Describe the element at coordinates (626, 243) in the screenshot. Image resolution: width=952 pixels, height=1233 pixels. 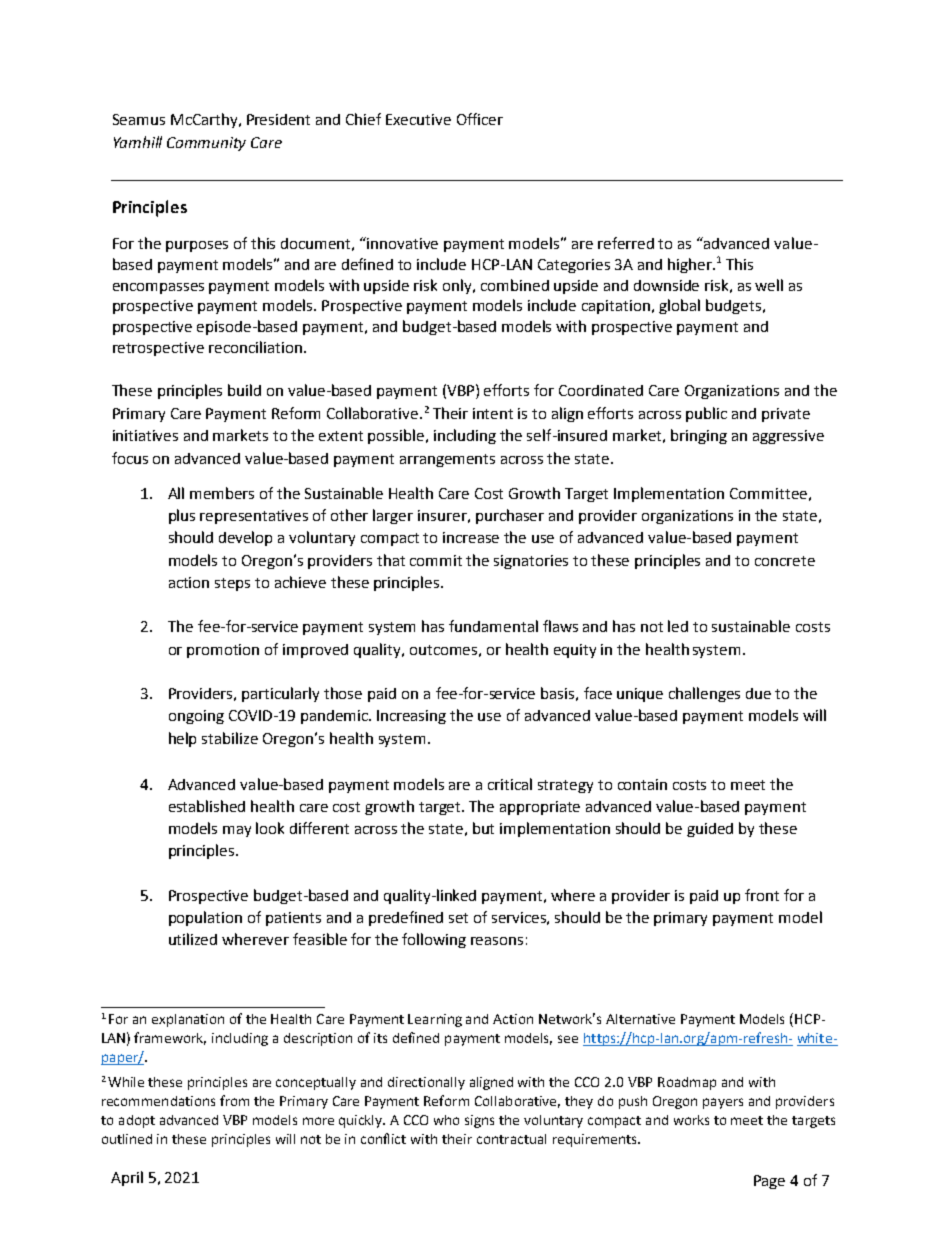
I see `referred` at that location.
